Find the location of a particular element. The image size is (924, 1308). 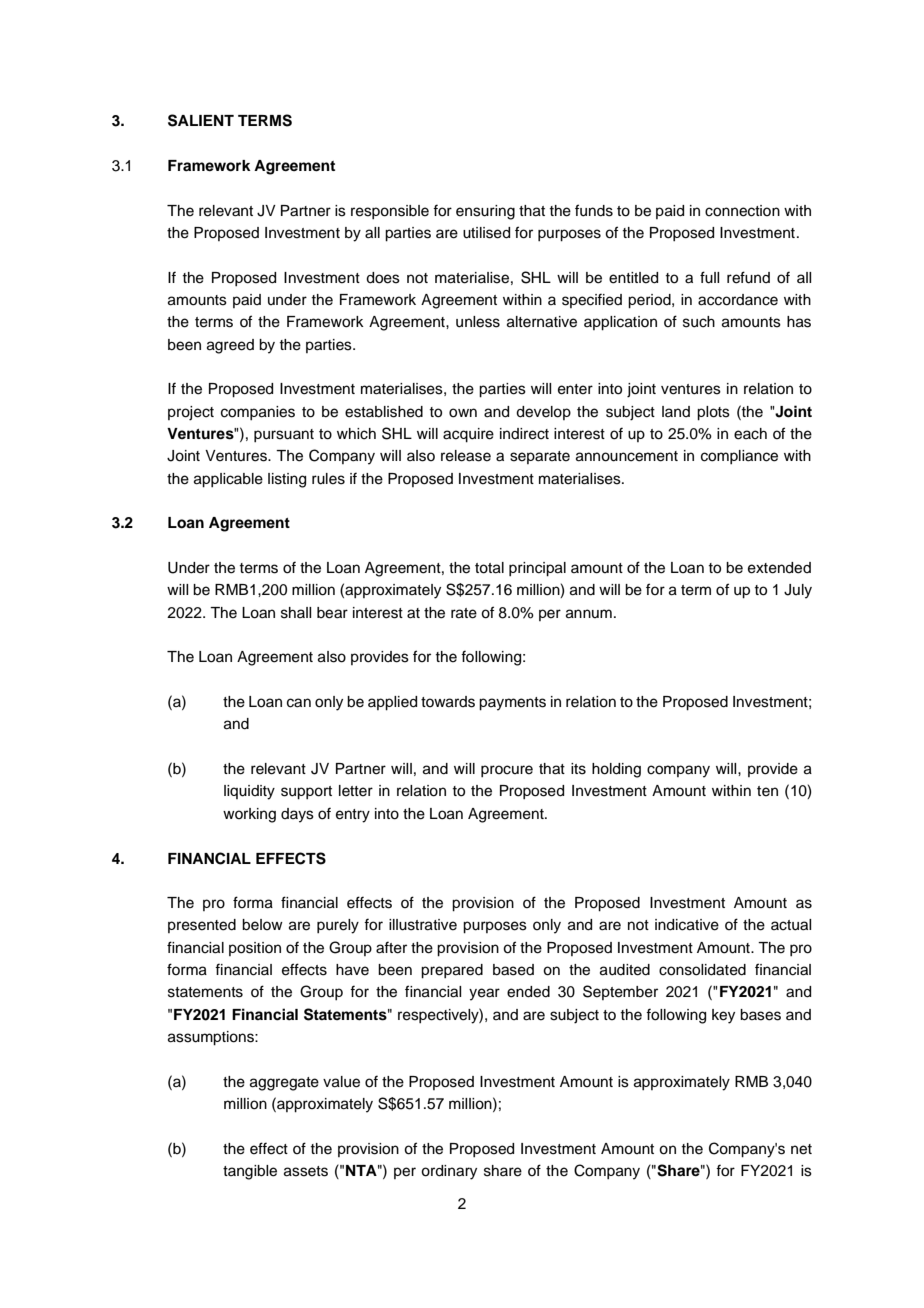

connection is located at coordinates (742, 211).
